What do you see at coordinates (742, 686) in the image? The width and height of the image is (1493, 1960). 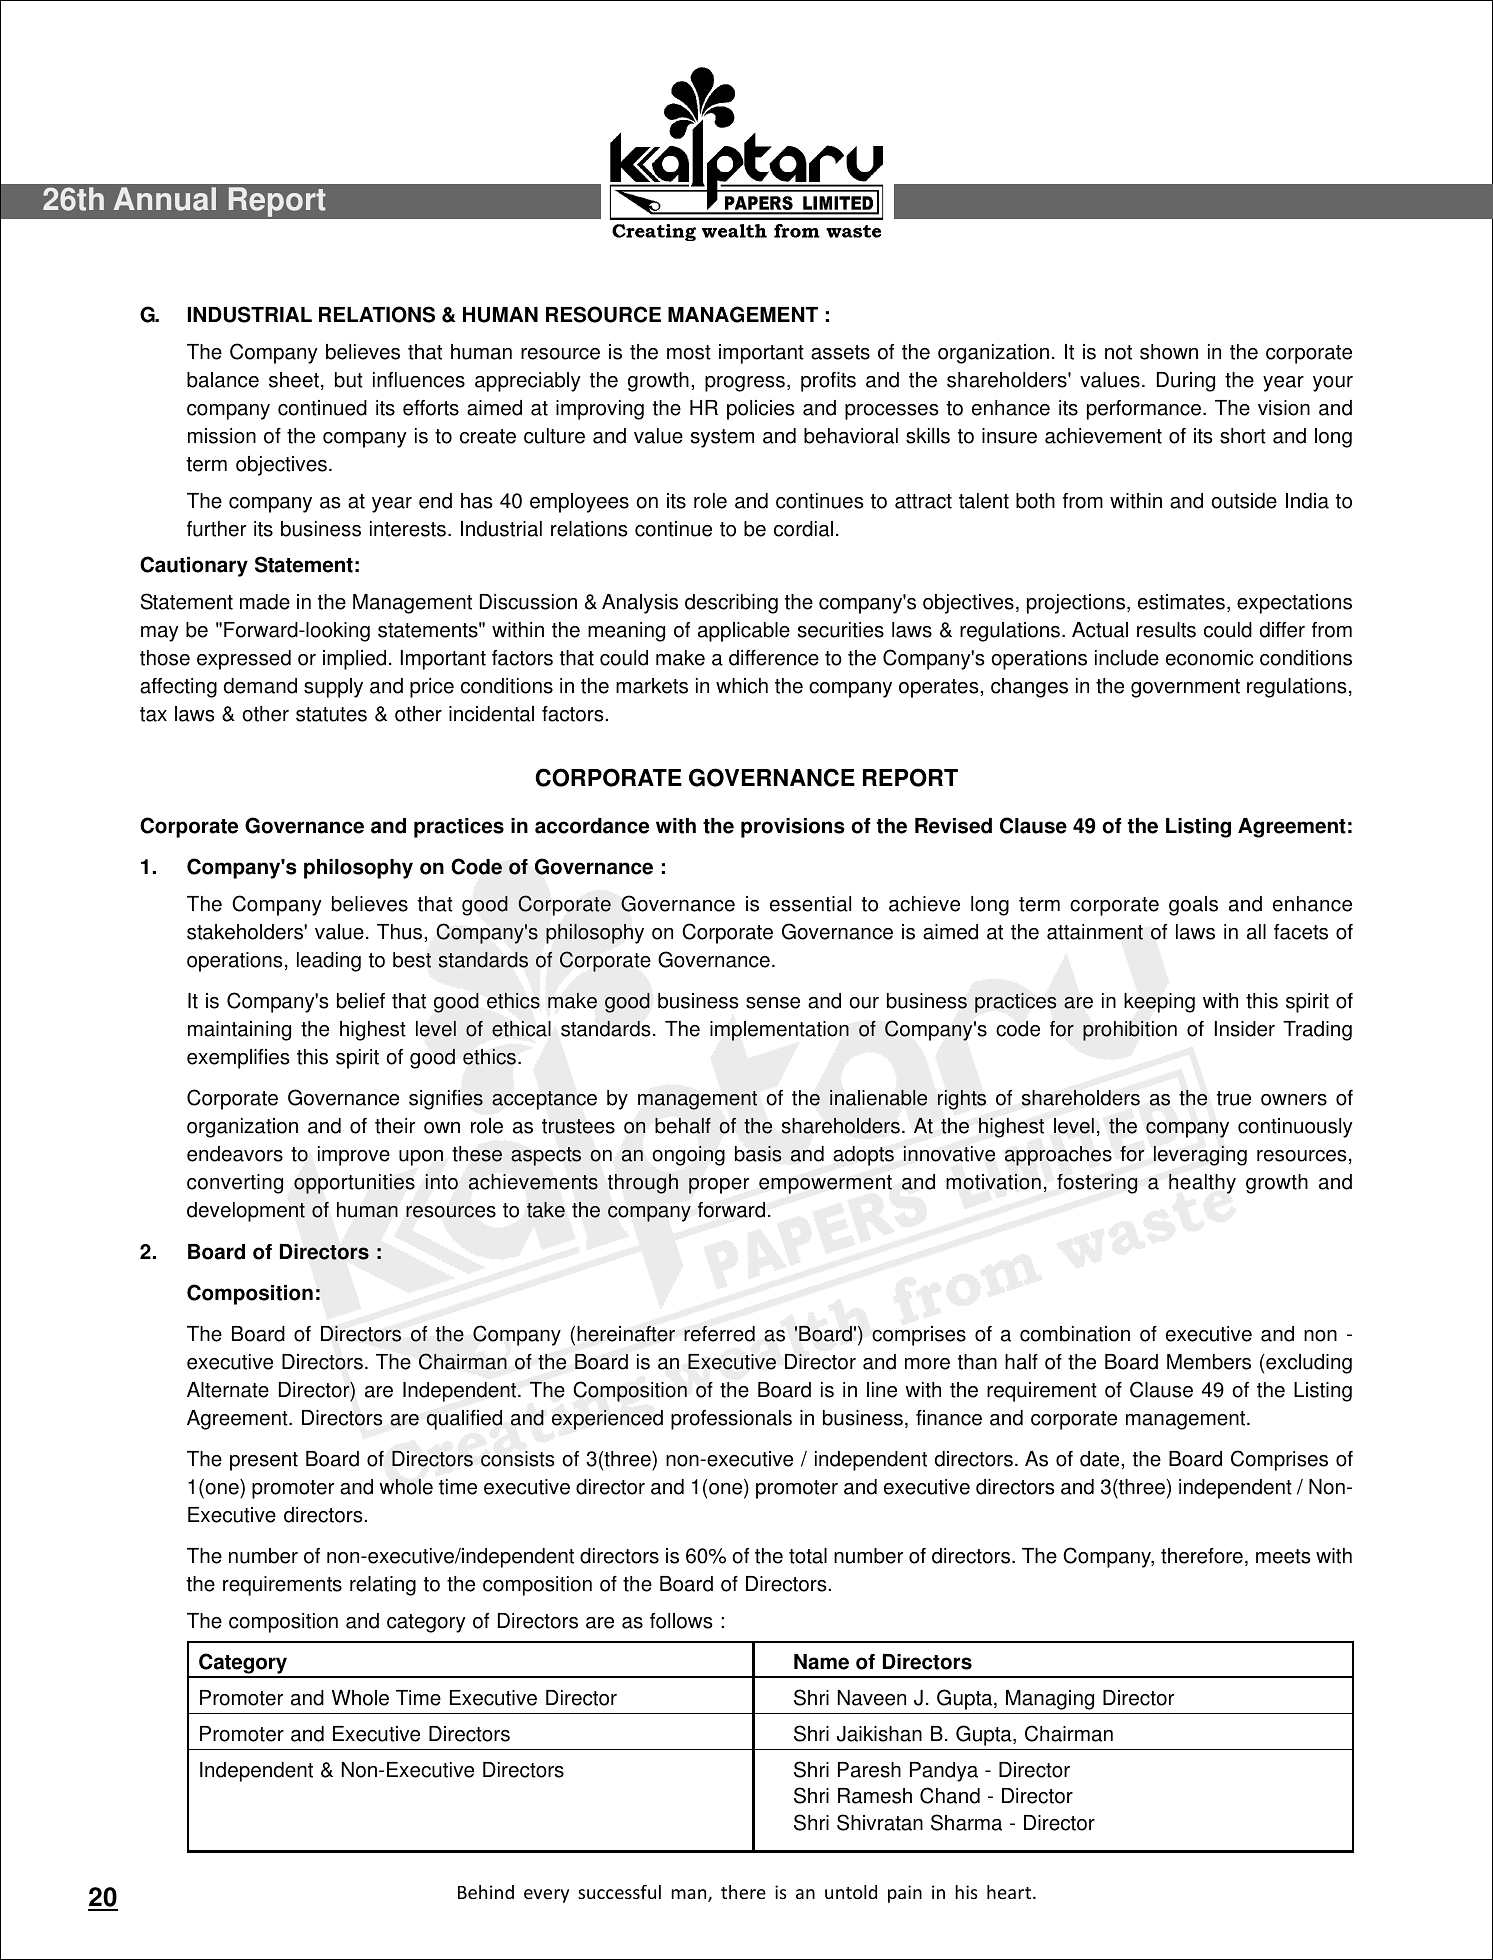 I see `which` at bounding box center [742, 686].
